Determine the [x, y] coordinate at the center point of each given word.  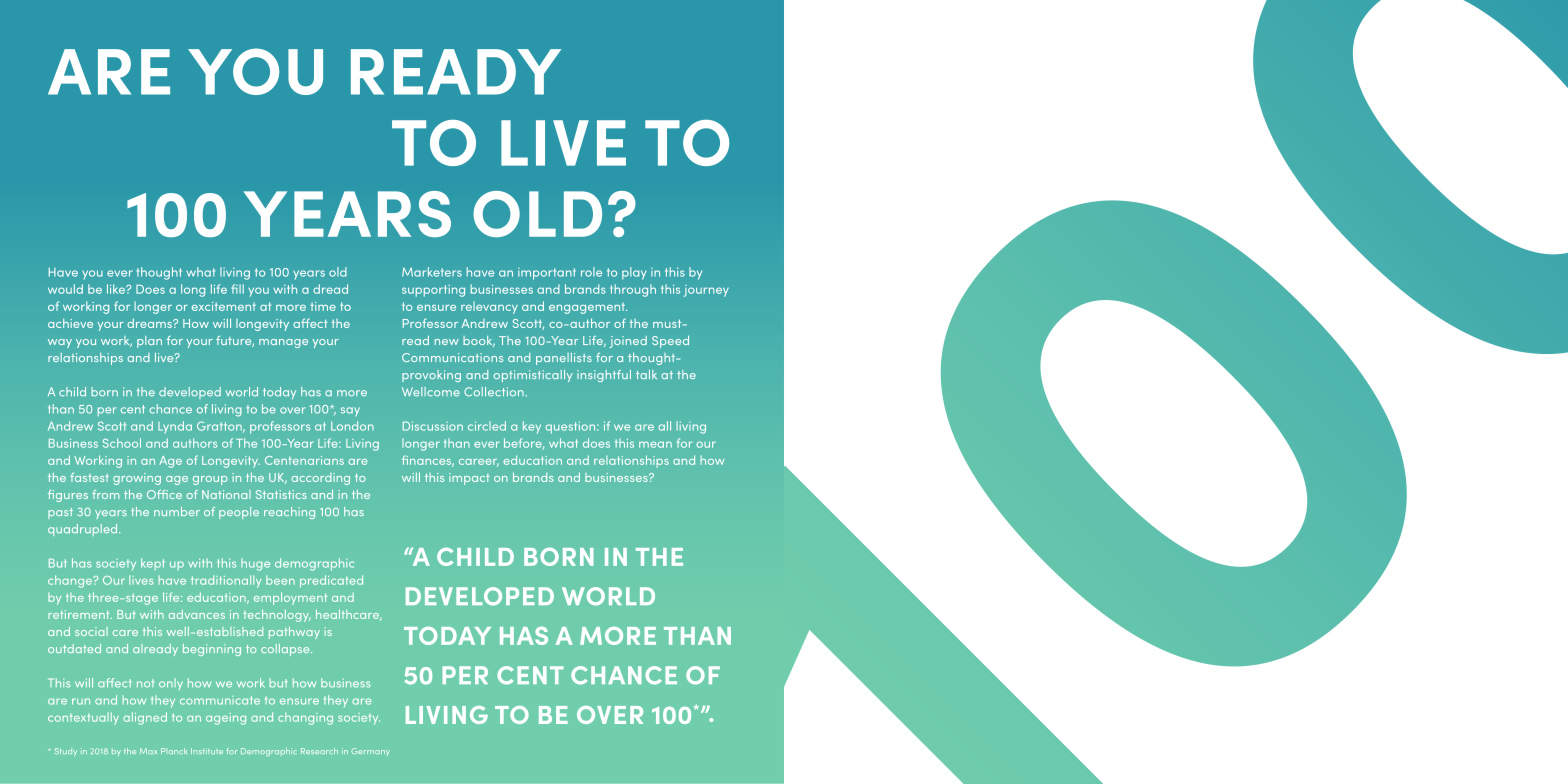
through [633, 290]
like [117, 289]
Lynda [175, 427]
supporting [433, 291]
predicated [331, 581]
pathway [294, 633]
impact [469, 479]
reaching [289, 513]
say [350, 411]
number [177, 511]
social [91, 631]
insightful [604, 376]
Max [148, 751]
